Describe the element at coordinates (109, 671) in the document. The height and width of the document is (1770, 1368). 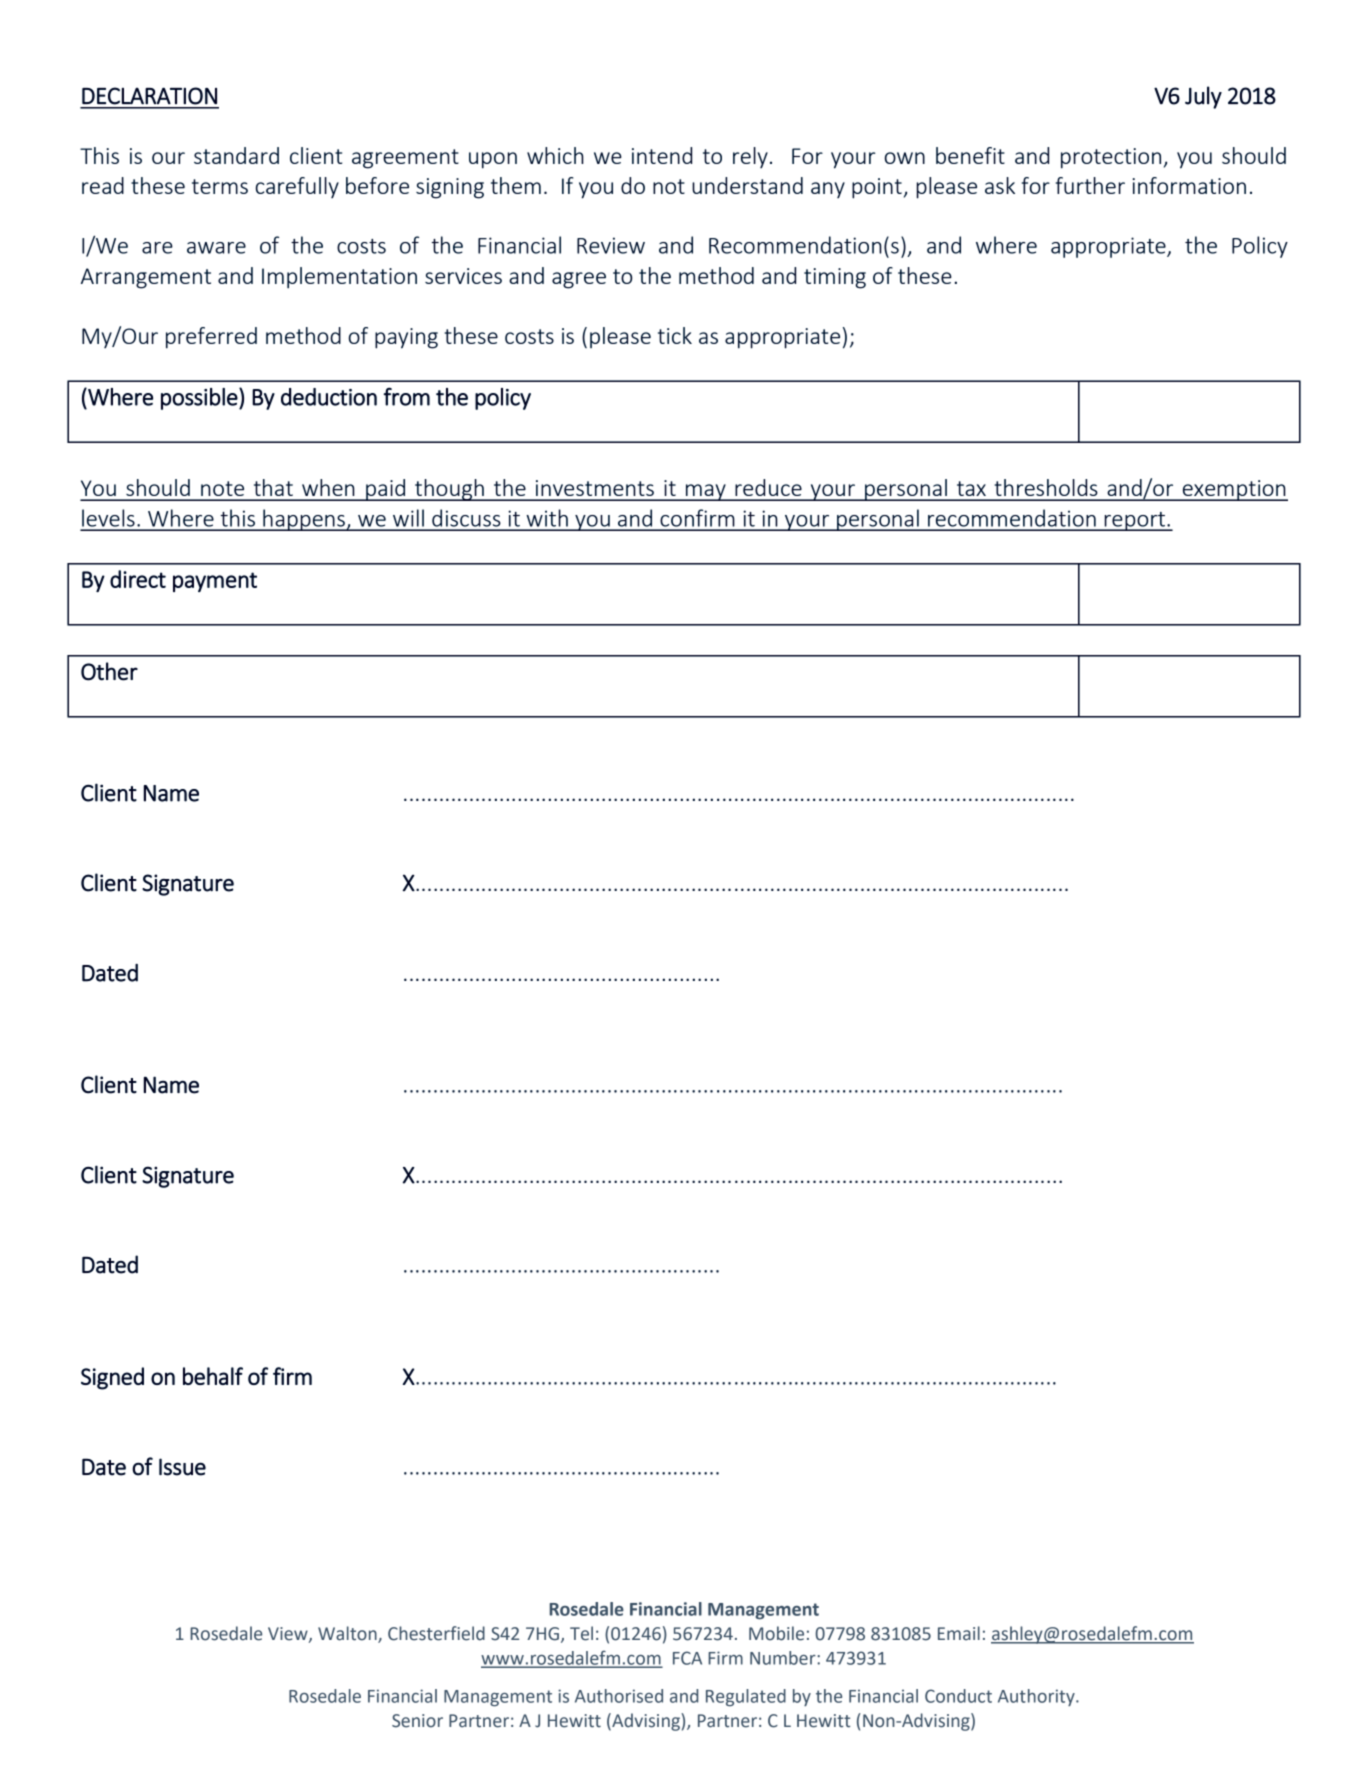
I see `Other` at that location.
